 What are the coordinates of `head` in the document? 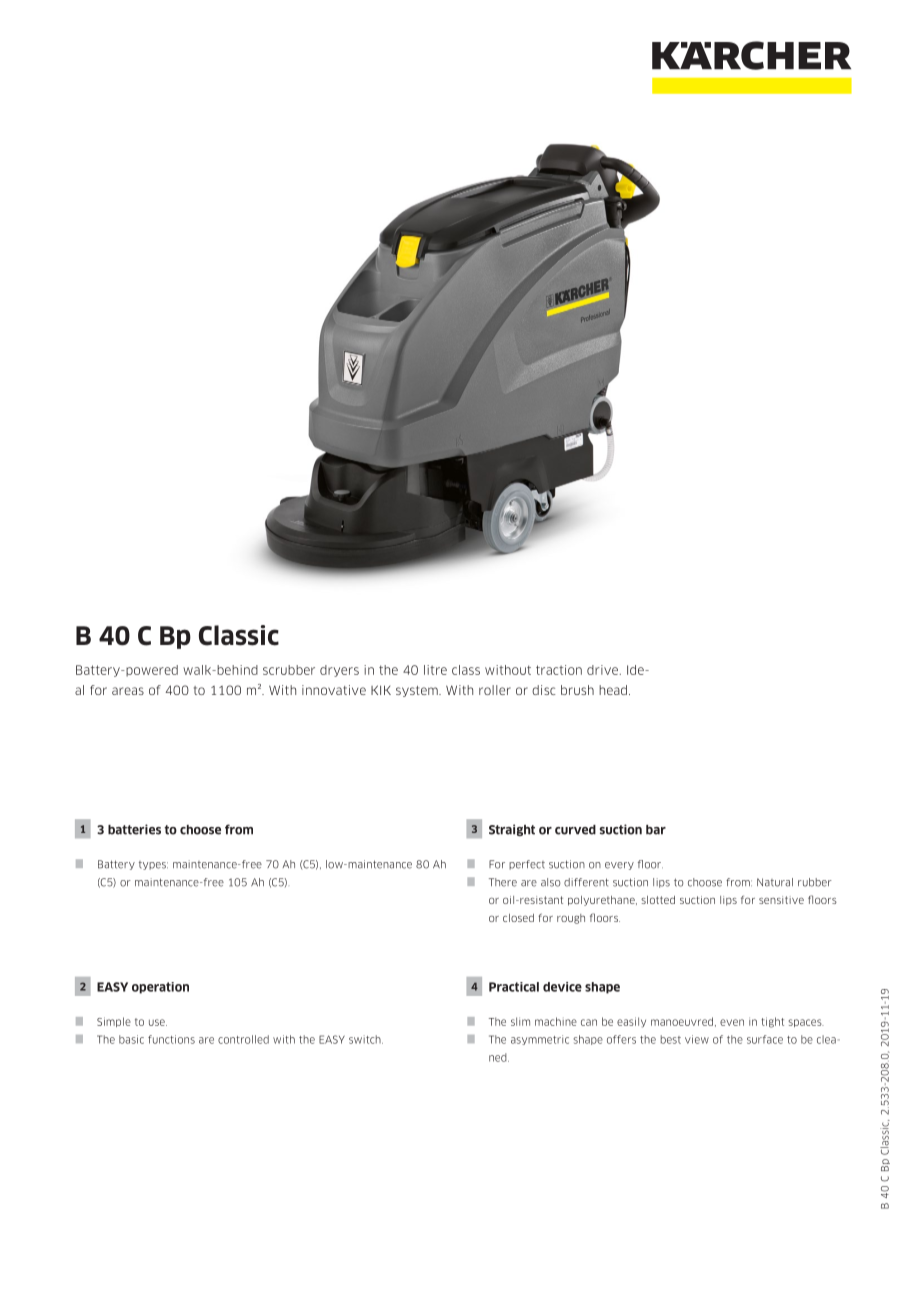 It's located at (613, 690).
